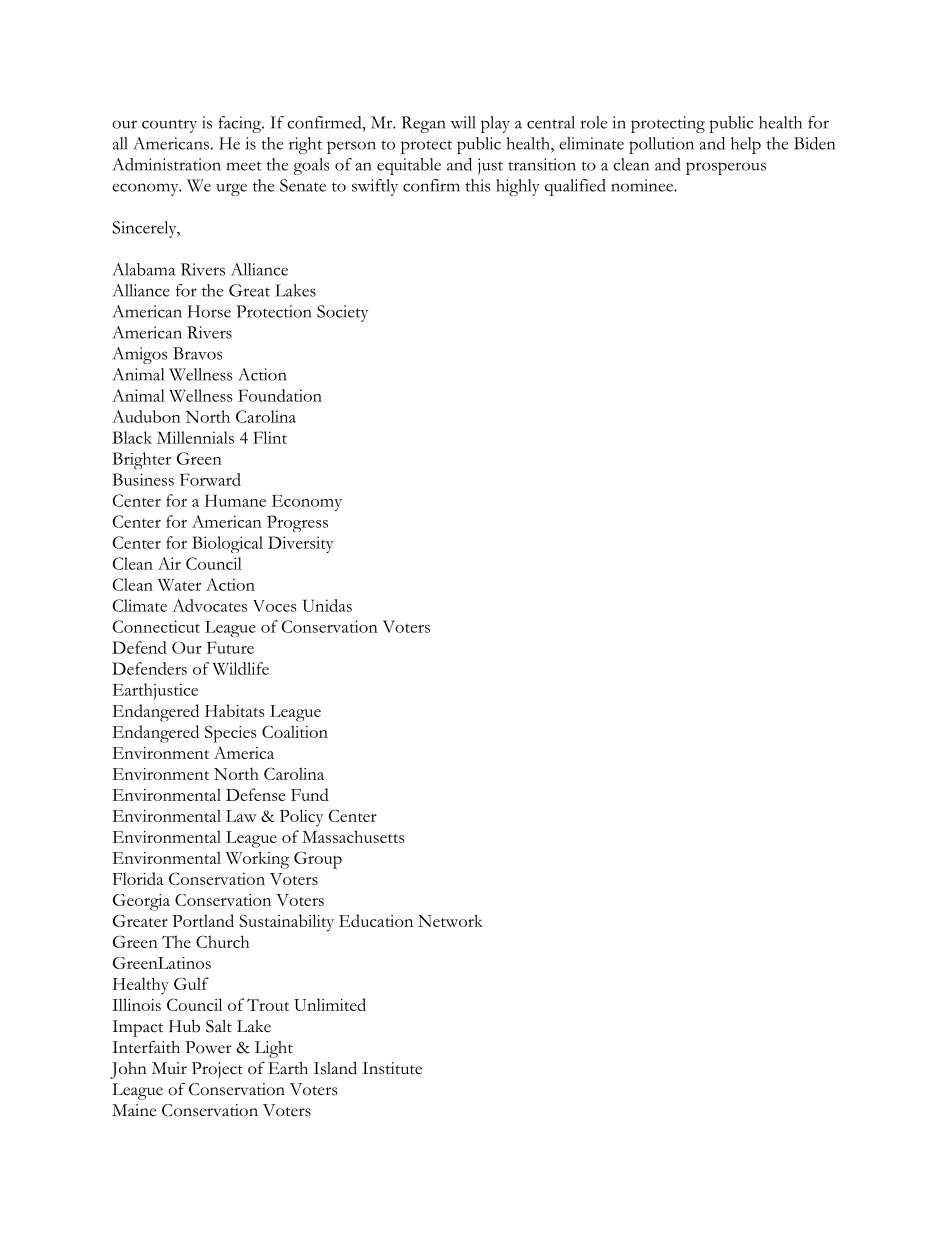 The height and width of the document is (1233, 952). I want to click on Network, so click(450, 920).
